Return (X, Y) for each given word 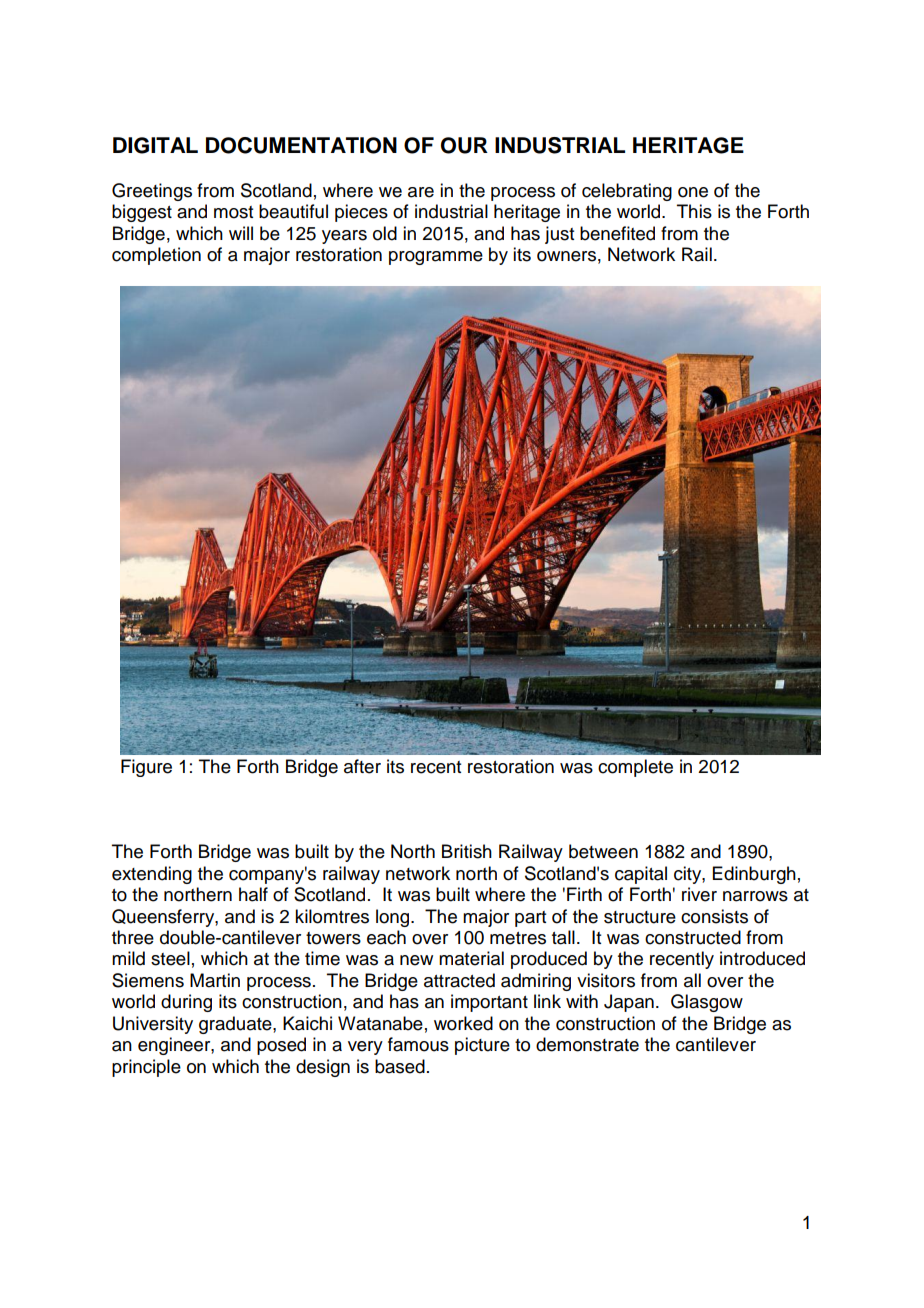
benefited (617, 233)
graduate (236, 1025)
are (421, 192)
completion (156, 256)
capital (641, 875)
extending (152, 875)
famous (418, 1044)
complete (635, 768)
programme (436, 258)
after (362, 766)
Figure (146, 768)
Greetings (152, 192)
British (467, 851)
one (693, 192)
